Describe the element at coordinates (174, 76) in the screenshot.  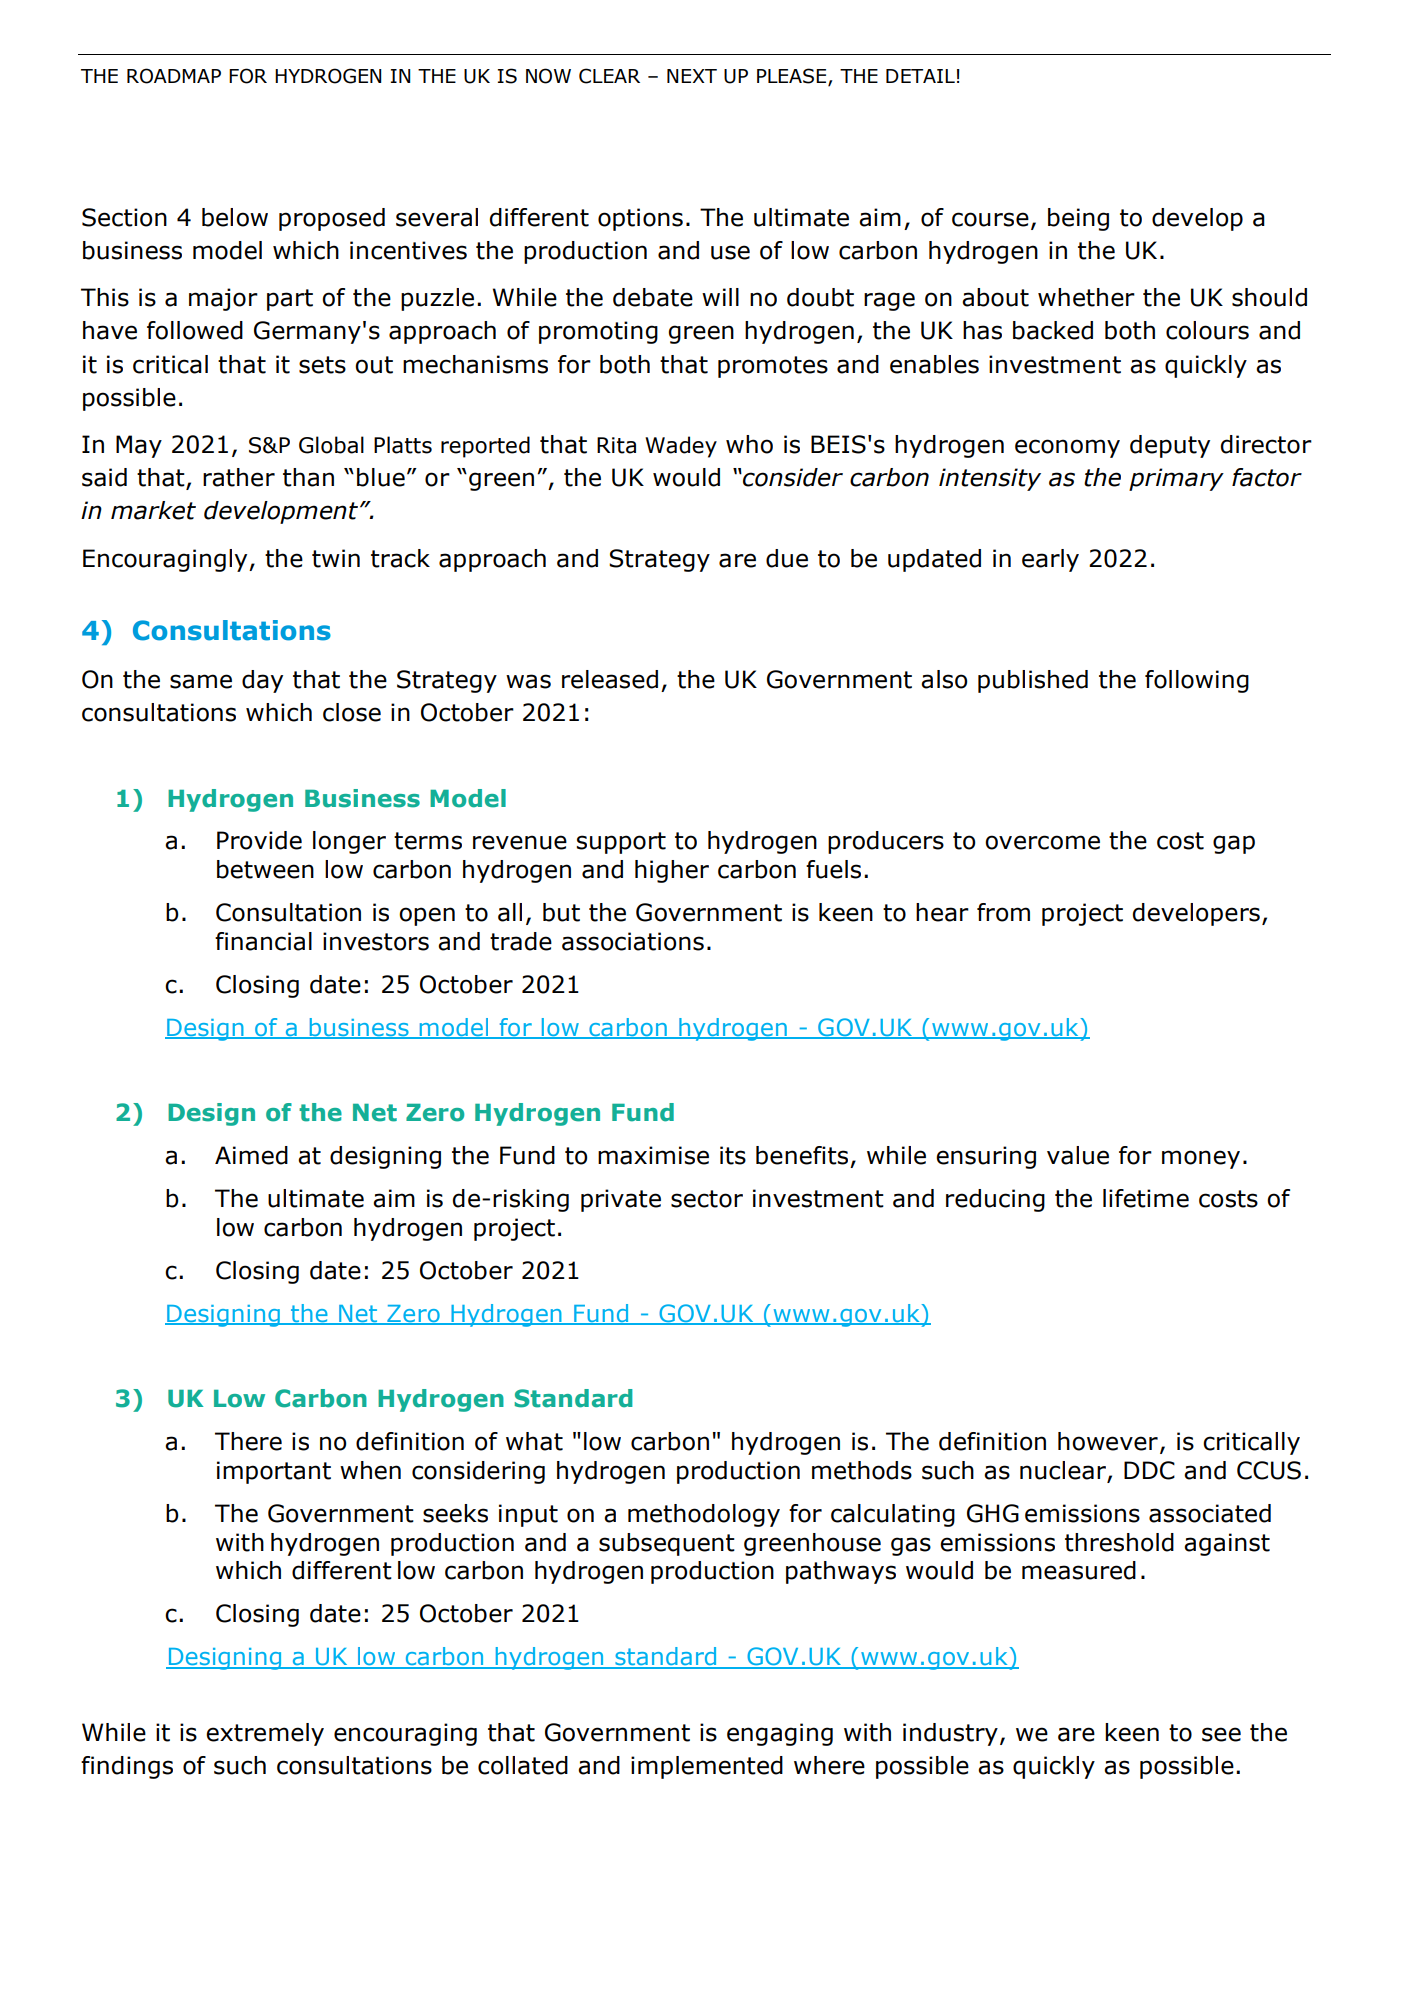
I see `ROADMAP` at that location.
